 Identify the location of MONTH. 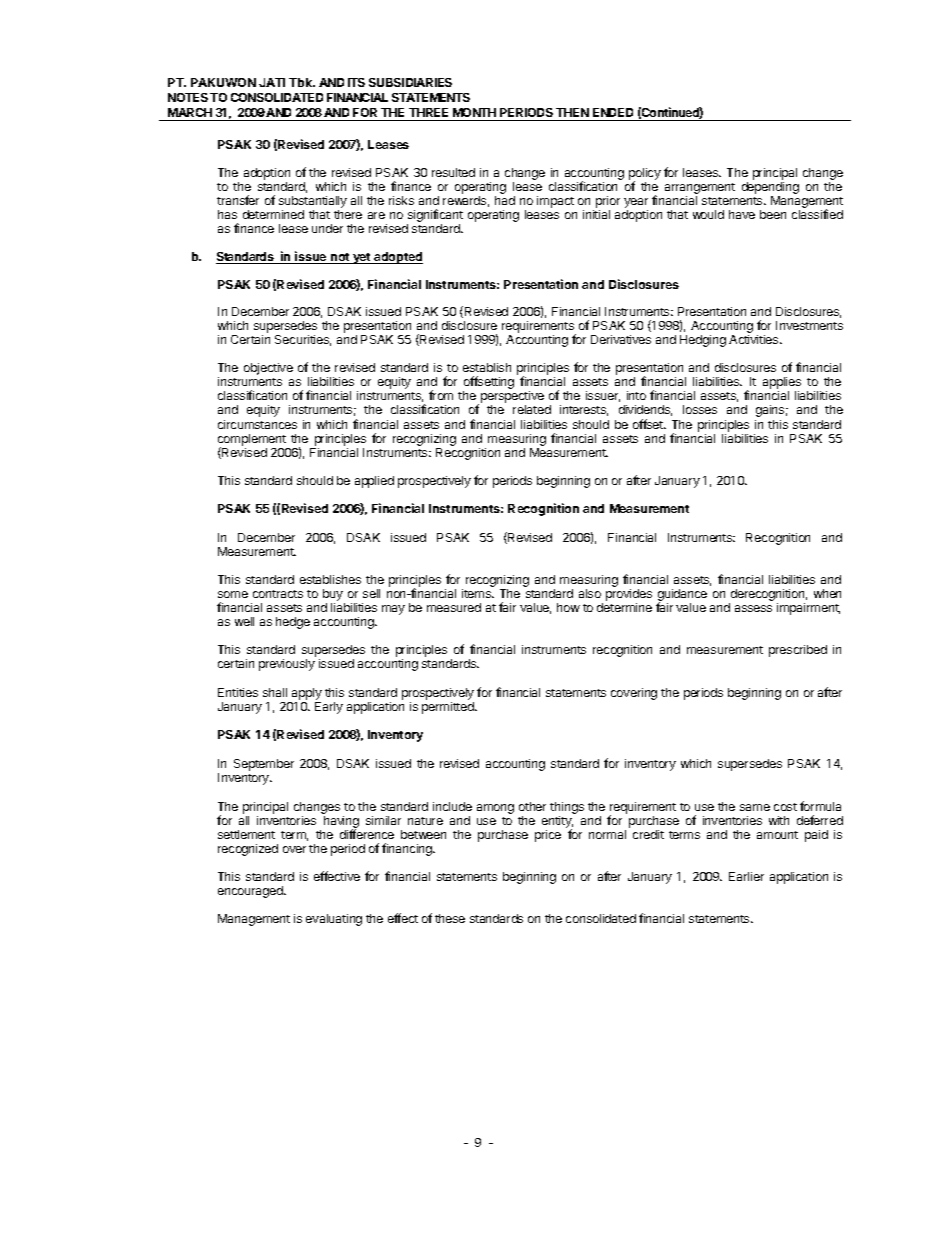
(474, 112).
